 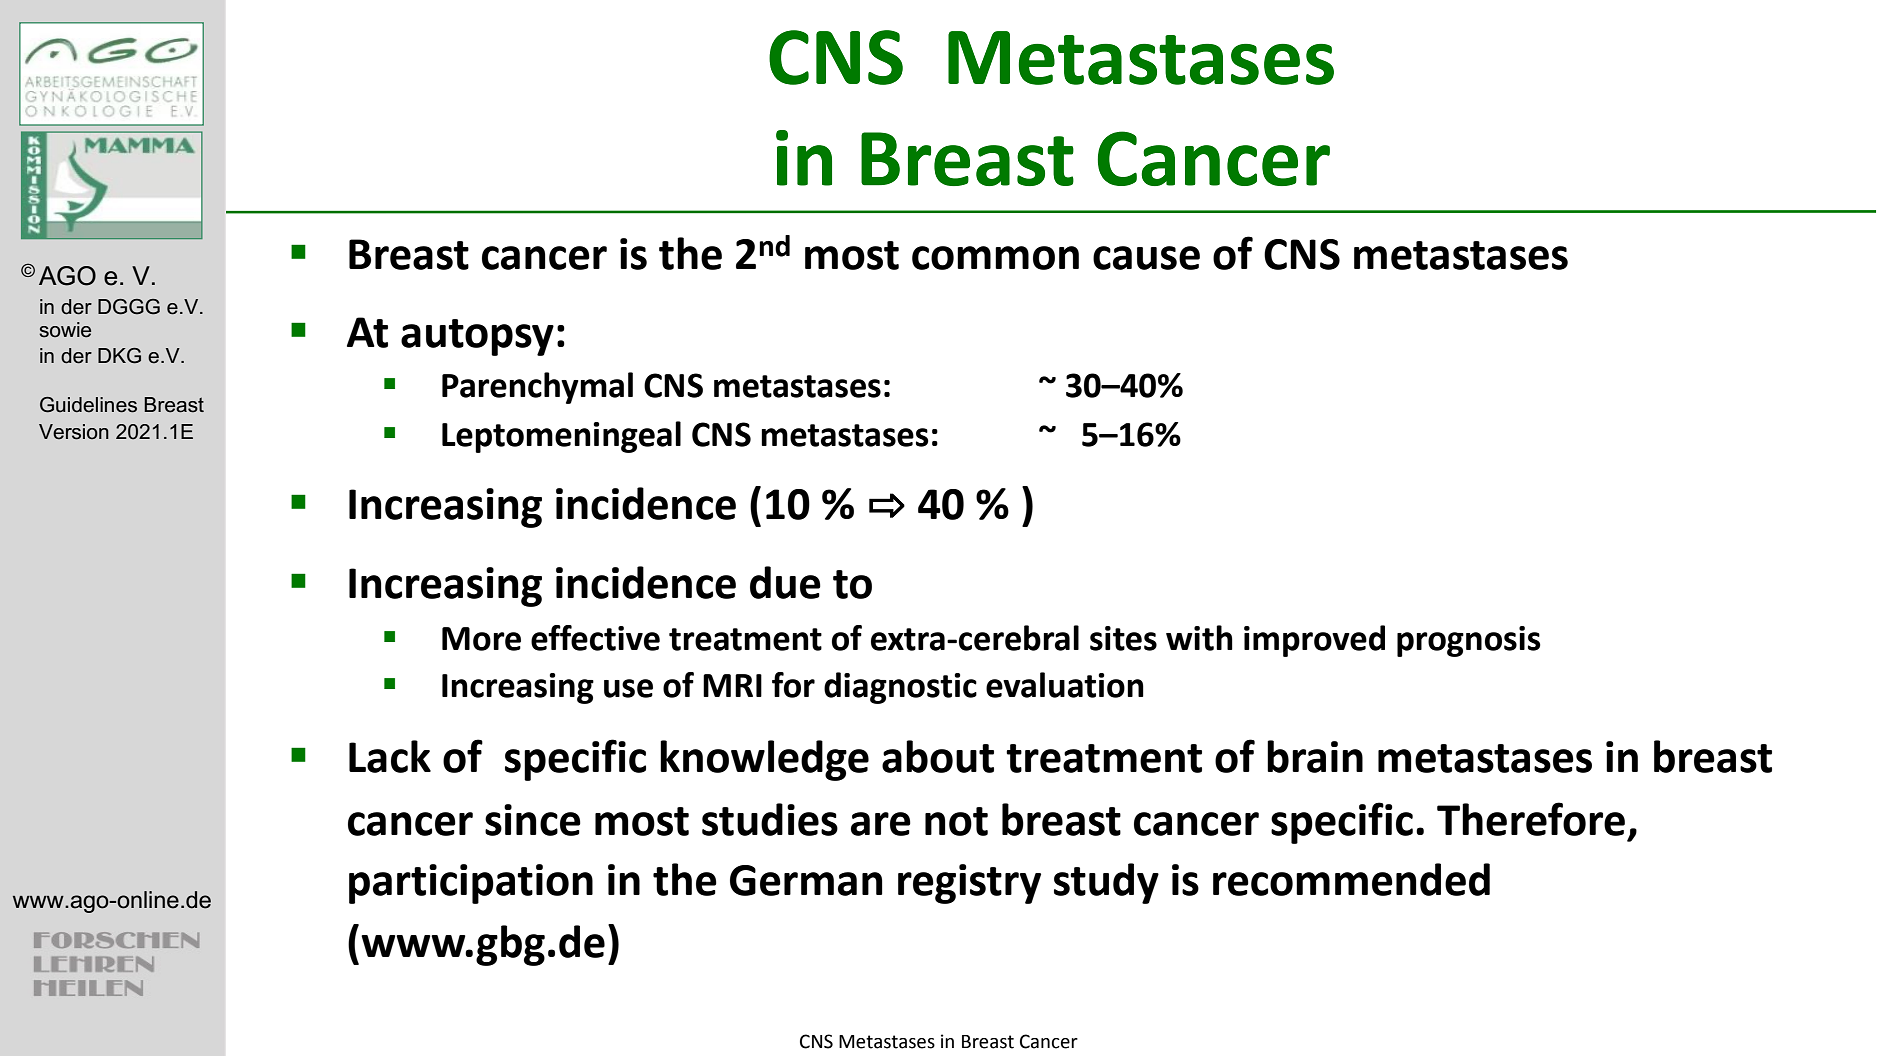 I want to click on autopsy, so click(x=477, y=337).
